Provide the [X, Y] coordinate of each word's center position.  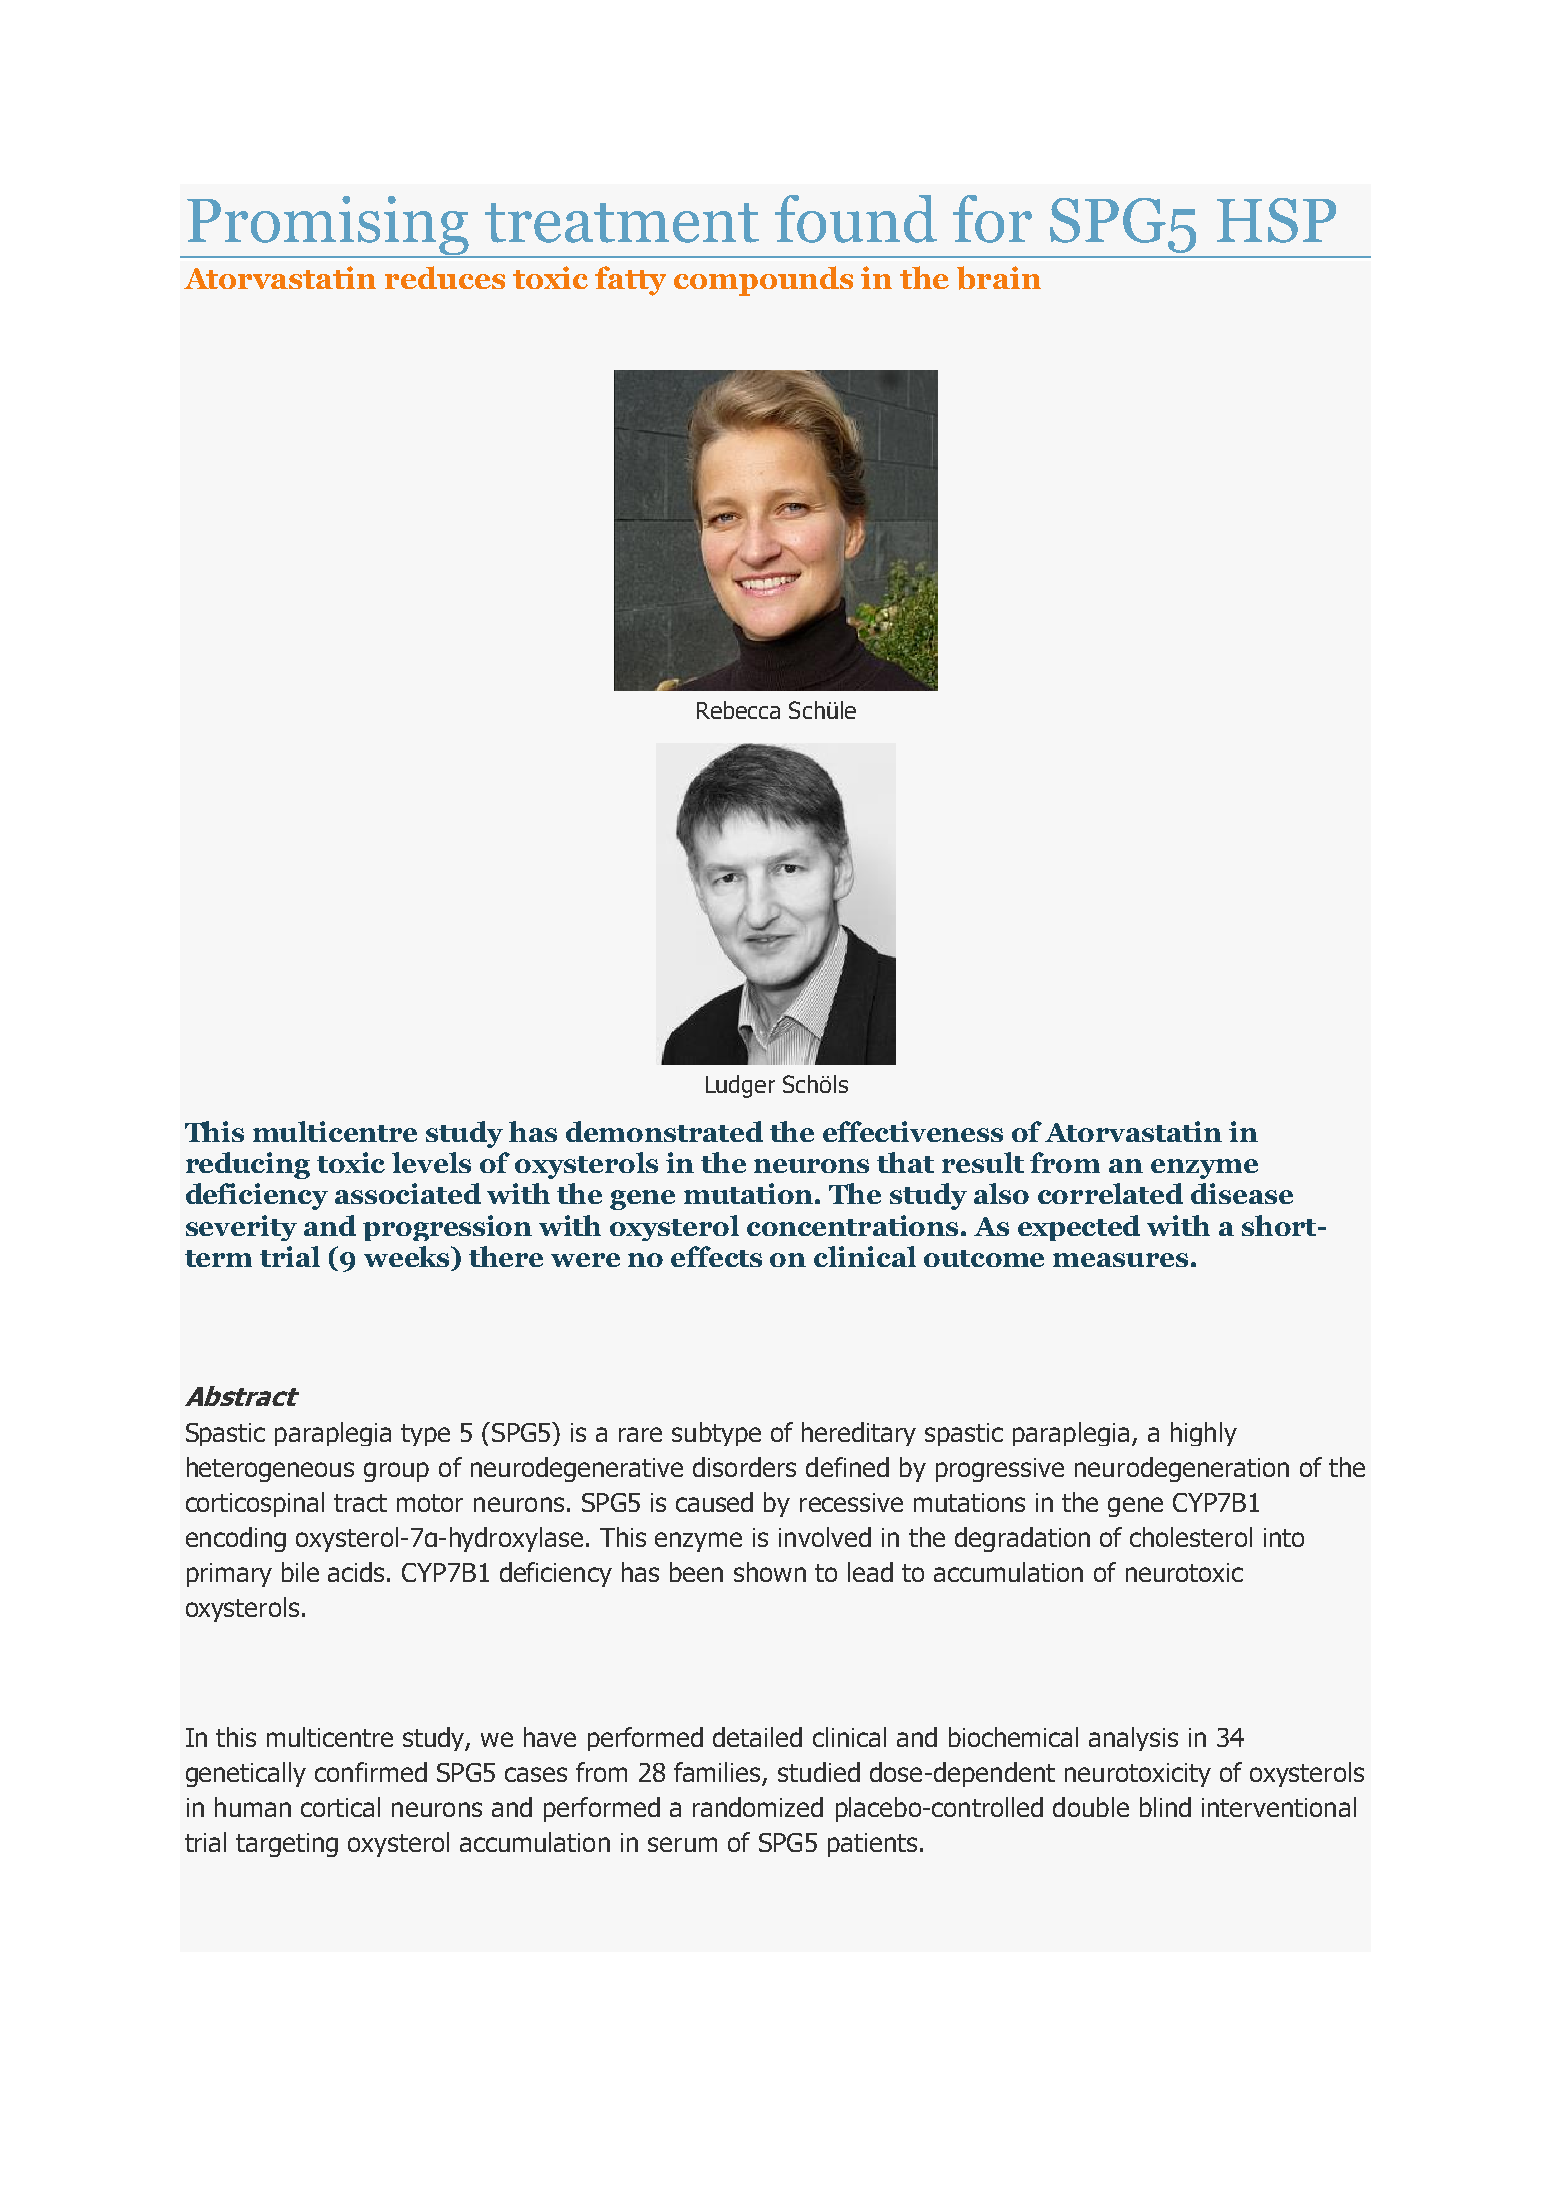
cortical [340, 1807]
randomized [758, 1807]
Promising [328, 227]
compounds [763, 281]
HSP [1276, 220]
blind [1165, 1807]
